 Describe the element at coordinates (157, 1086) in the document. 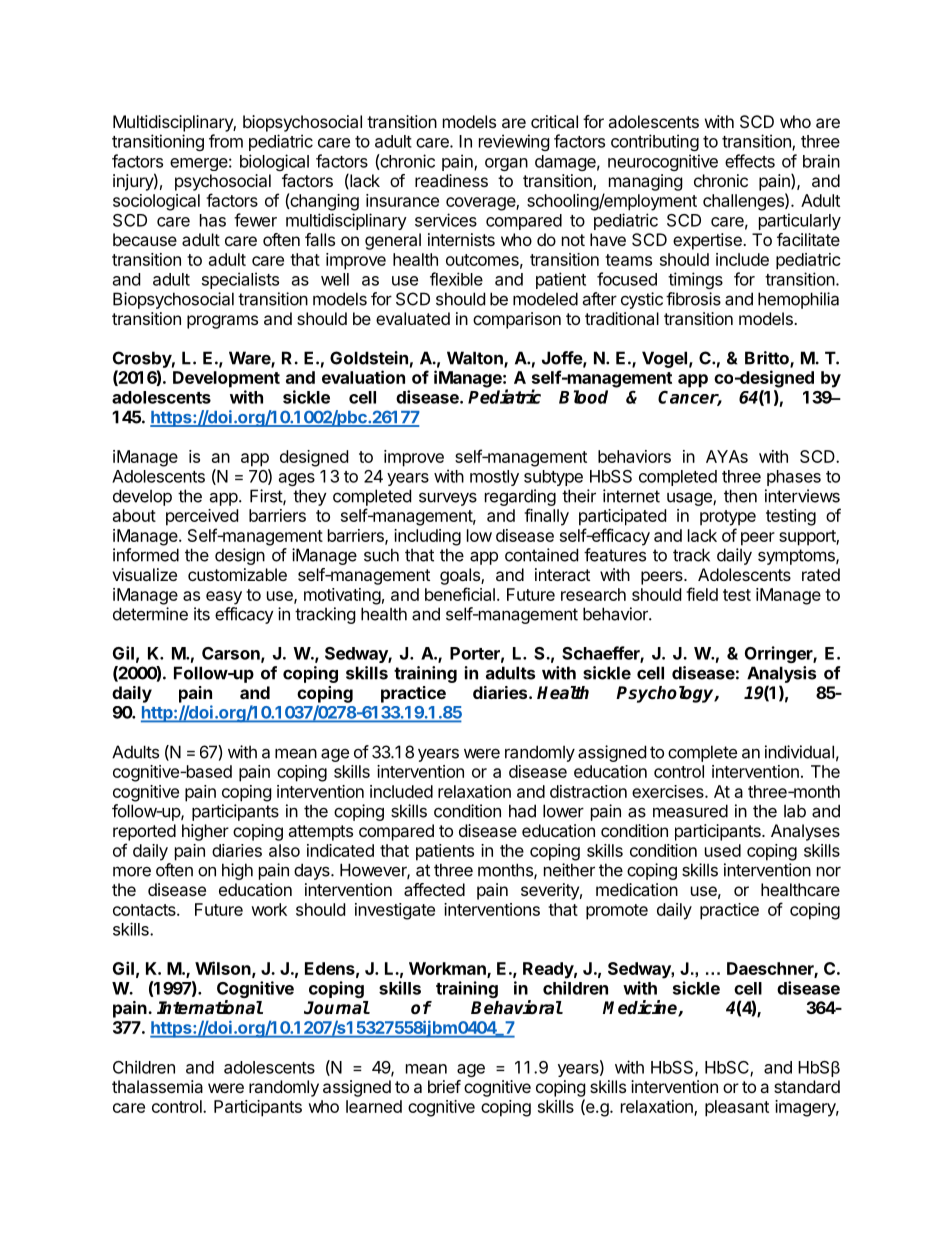

I see `thalassemia` at that location.
